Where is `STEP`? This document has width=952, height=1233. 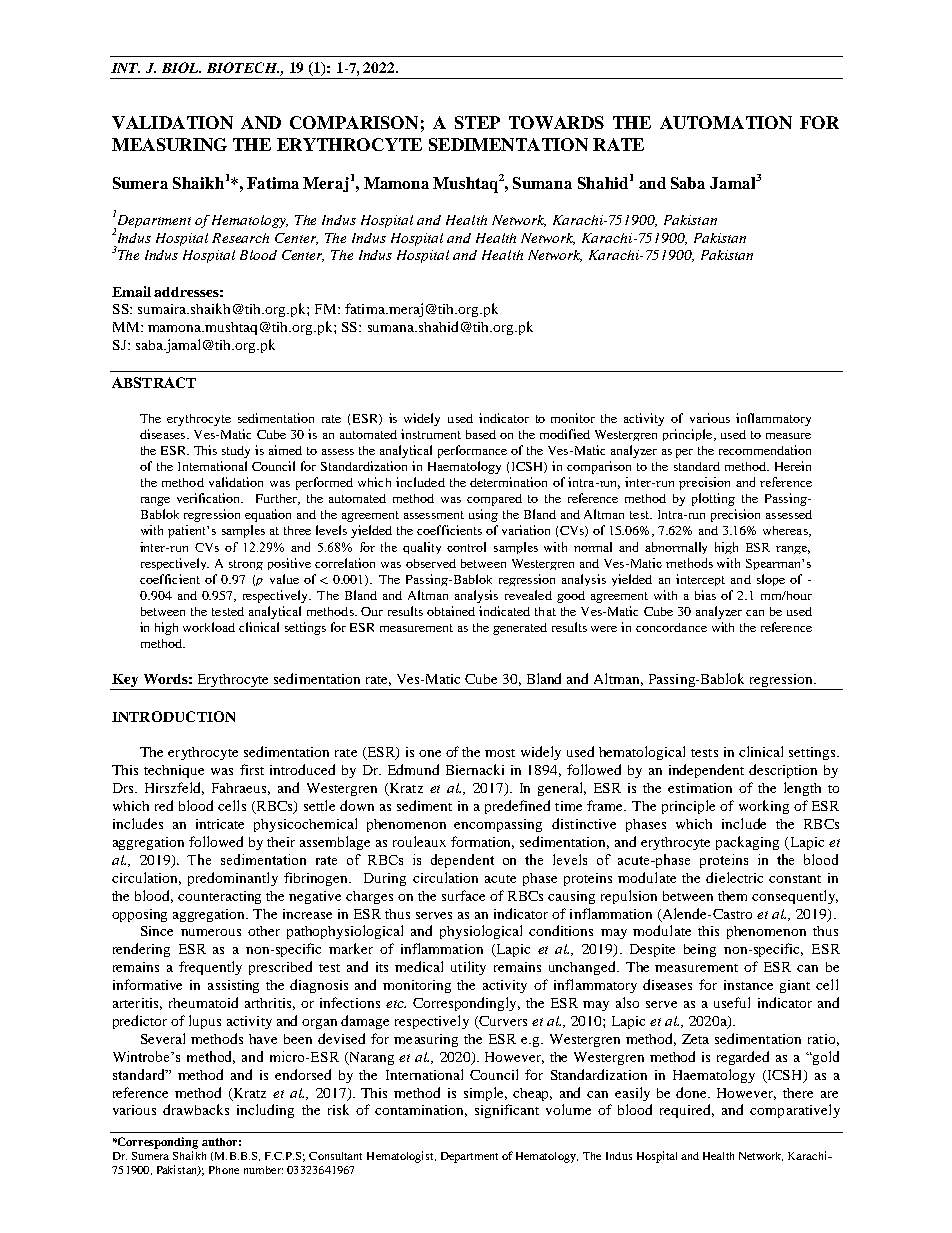 STEP is located at coordinates (477, 122).
